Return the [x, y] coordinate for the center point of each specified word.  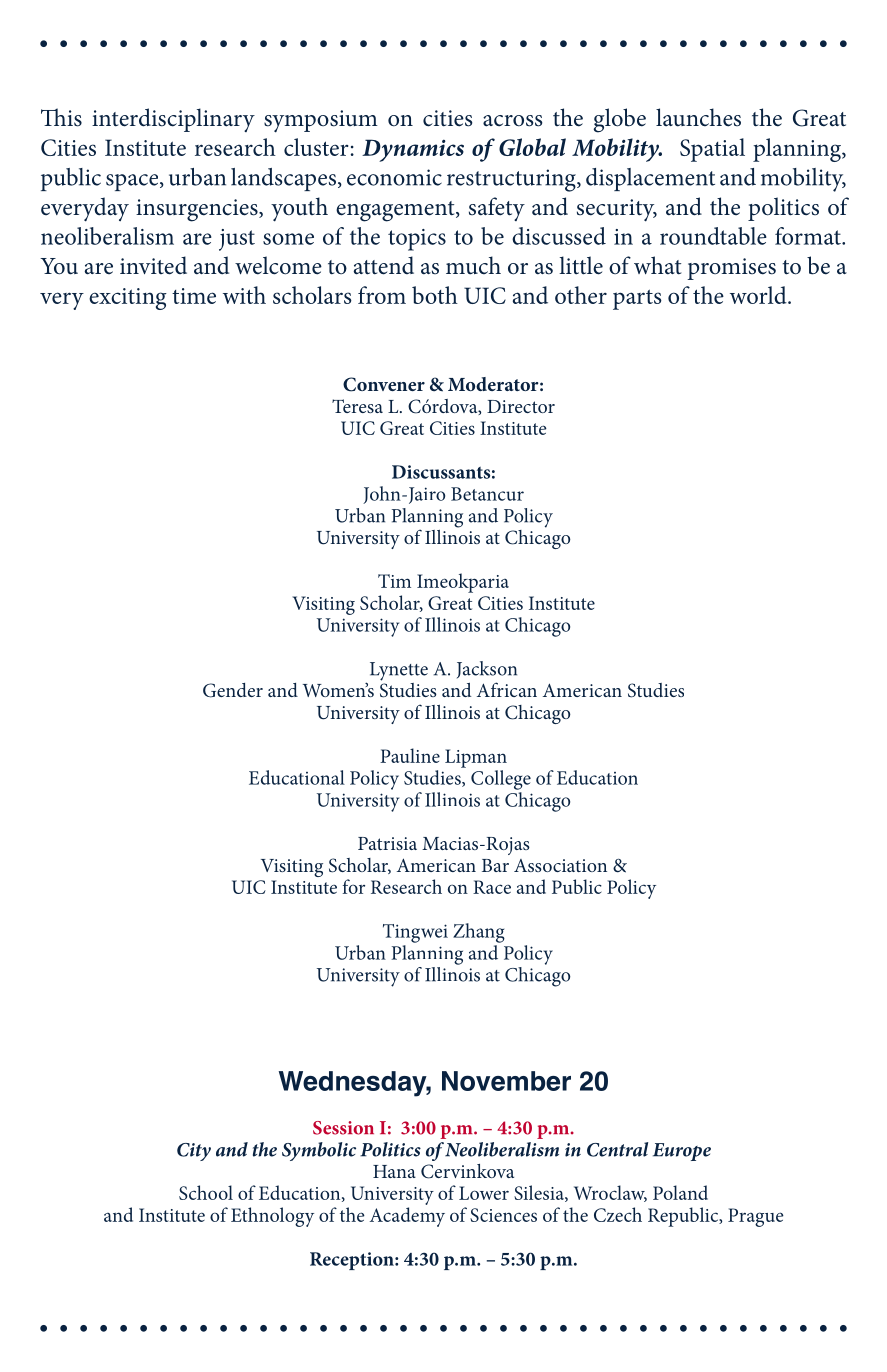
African [507, 689]
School [206, 1192]
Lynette [399, 671]
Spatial [712, 150]
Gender [233, 690]
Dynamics [413, 150]
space [133, 182]
